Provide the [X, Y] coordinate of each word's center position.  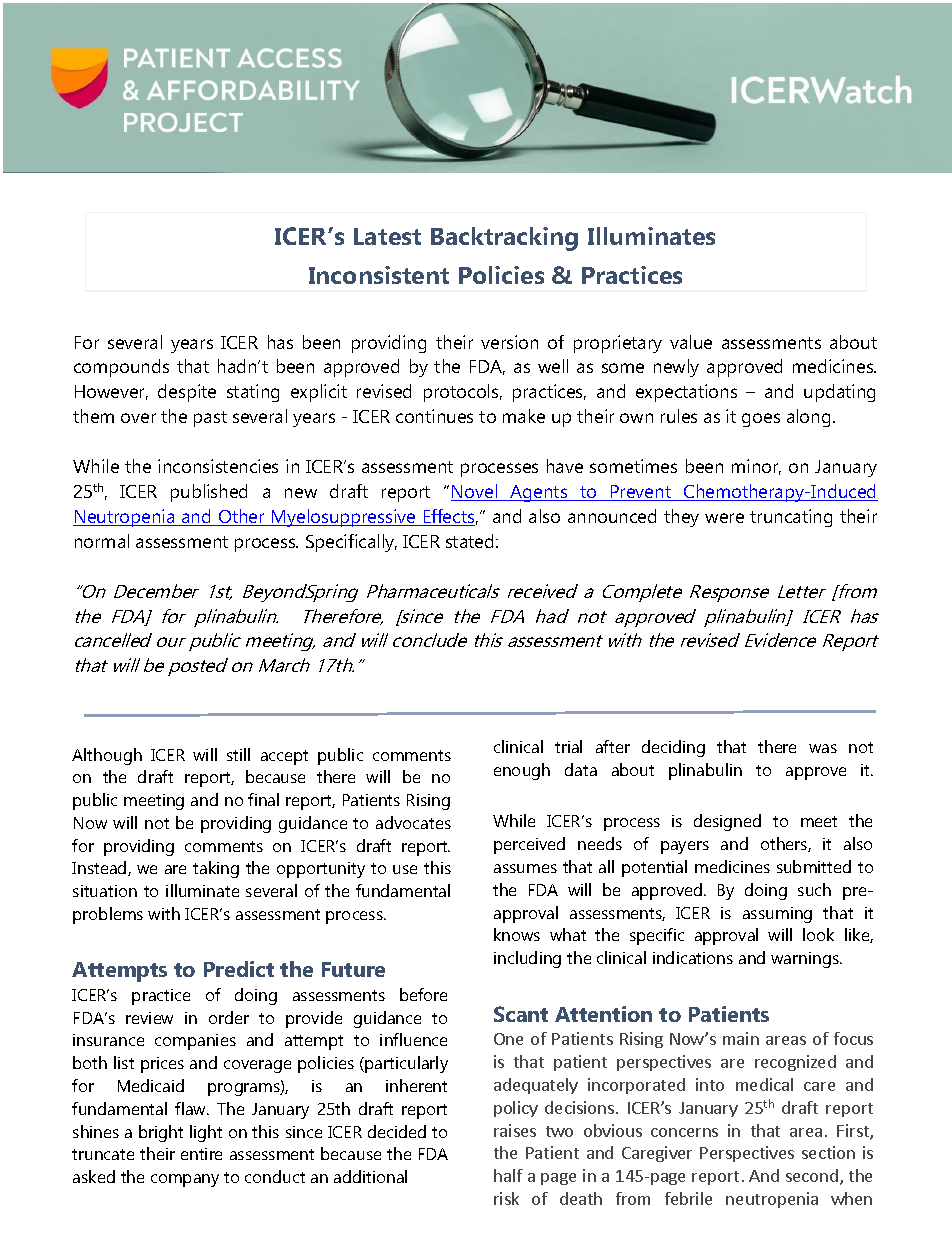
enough [522, 771]
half [508, 1175]
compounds [121, 368]
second [812, 1175]
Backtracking [504, 239]
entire [201, 1154]
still [238, 754]
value [691, 342]
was [823, 748]
